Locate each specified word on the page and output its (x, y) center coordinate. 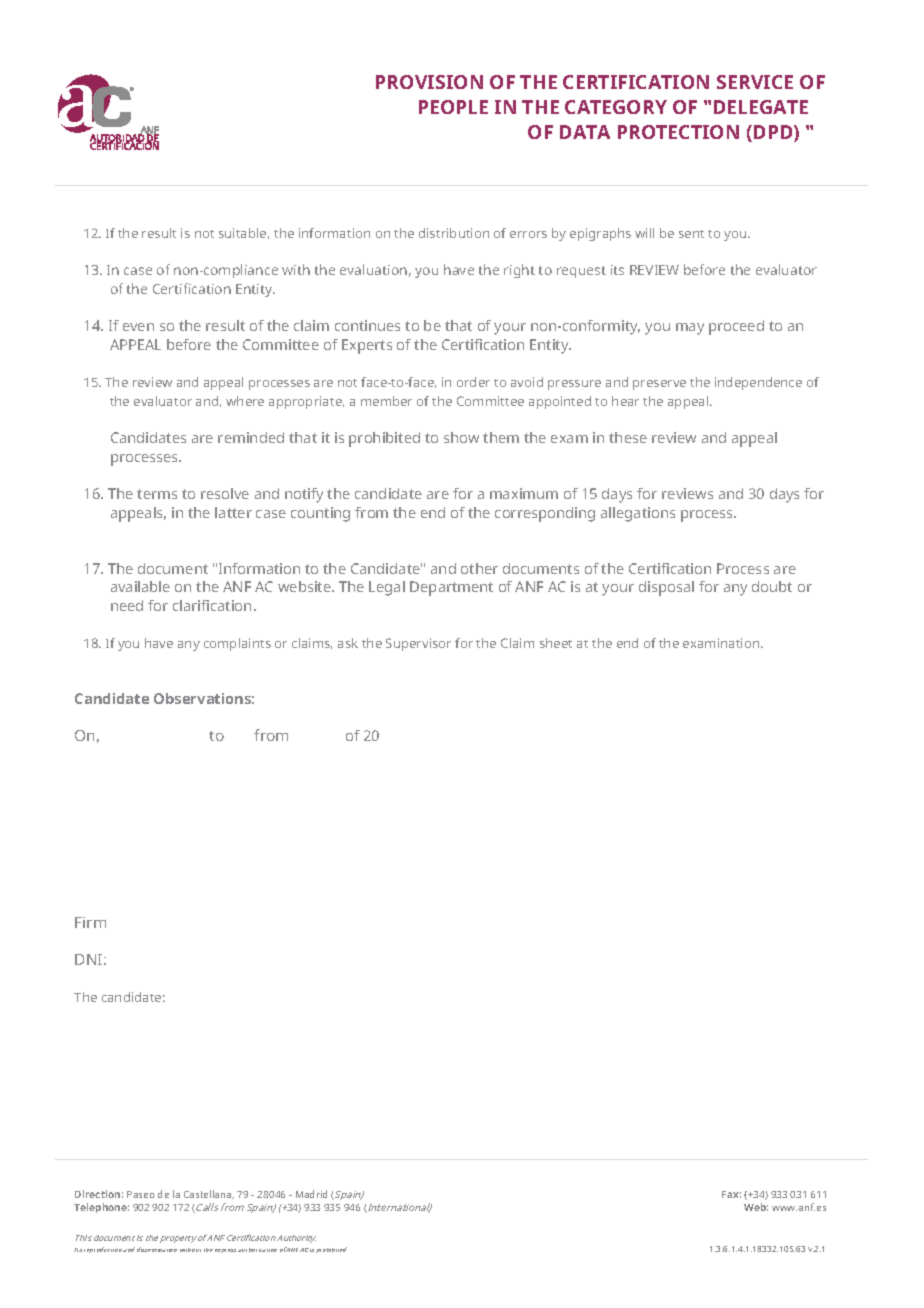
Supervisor (418, 644)
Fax (731, 1194)
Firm (90, 922)
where (245, 401)
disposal (666, 588)
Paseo (141, 1194)
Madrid (311, 1194)
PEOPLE (453, 107)
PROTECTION (678, 132)
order (473, 382)
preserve (659, 385)
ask (348, 643)
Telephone (101, 1208)
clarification (212, 605)
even (138, 327)
